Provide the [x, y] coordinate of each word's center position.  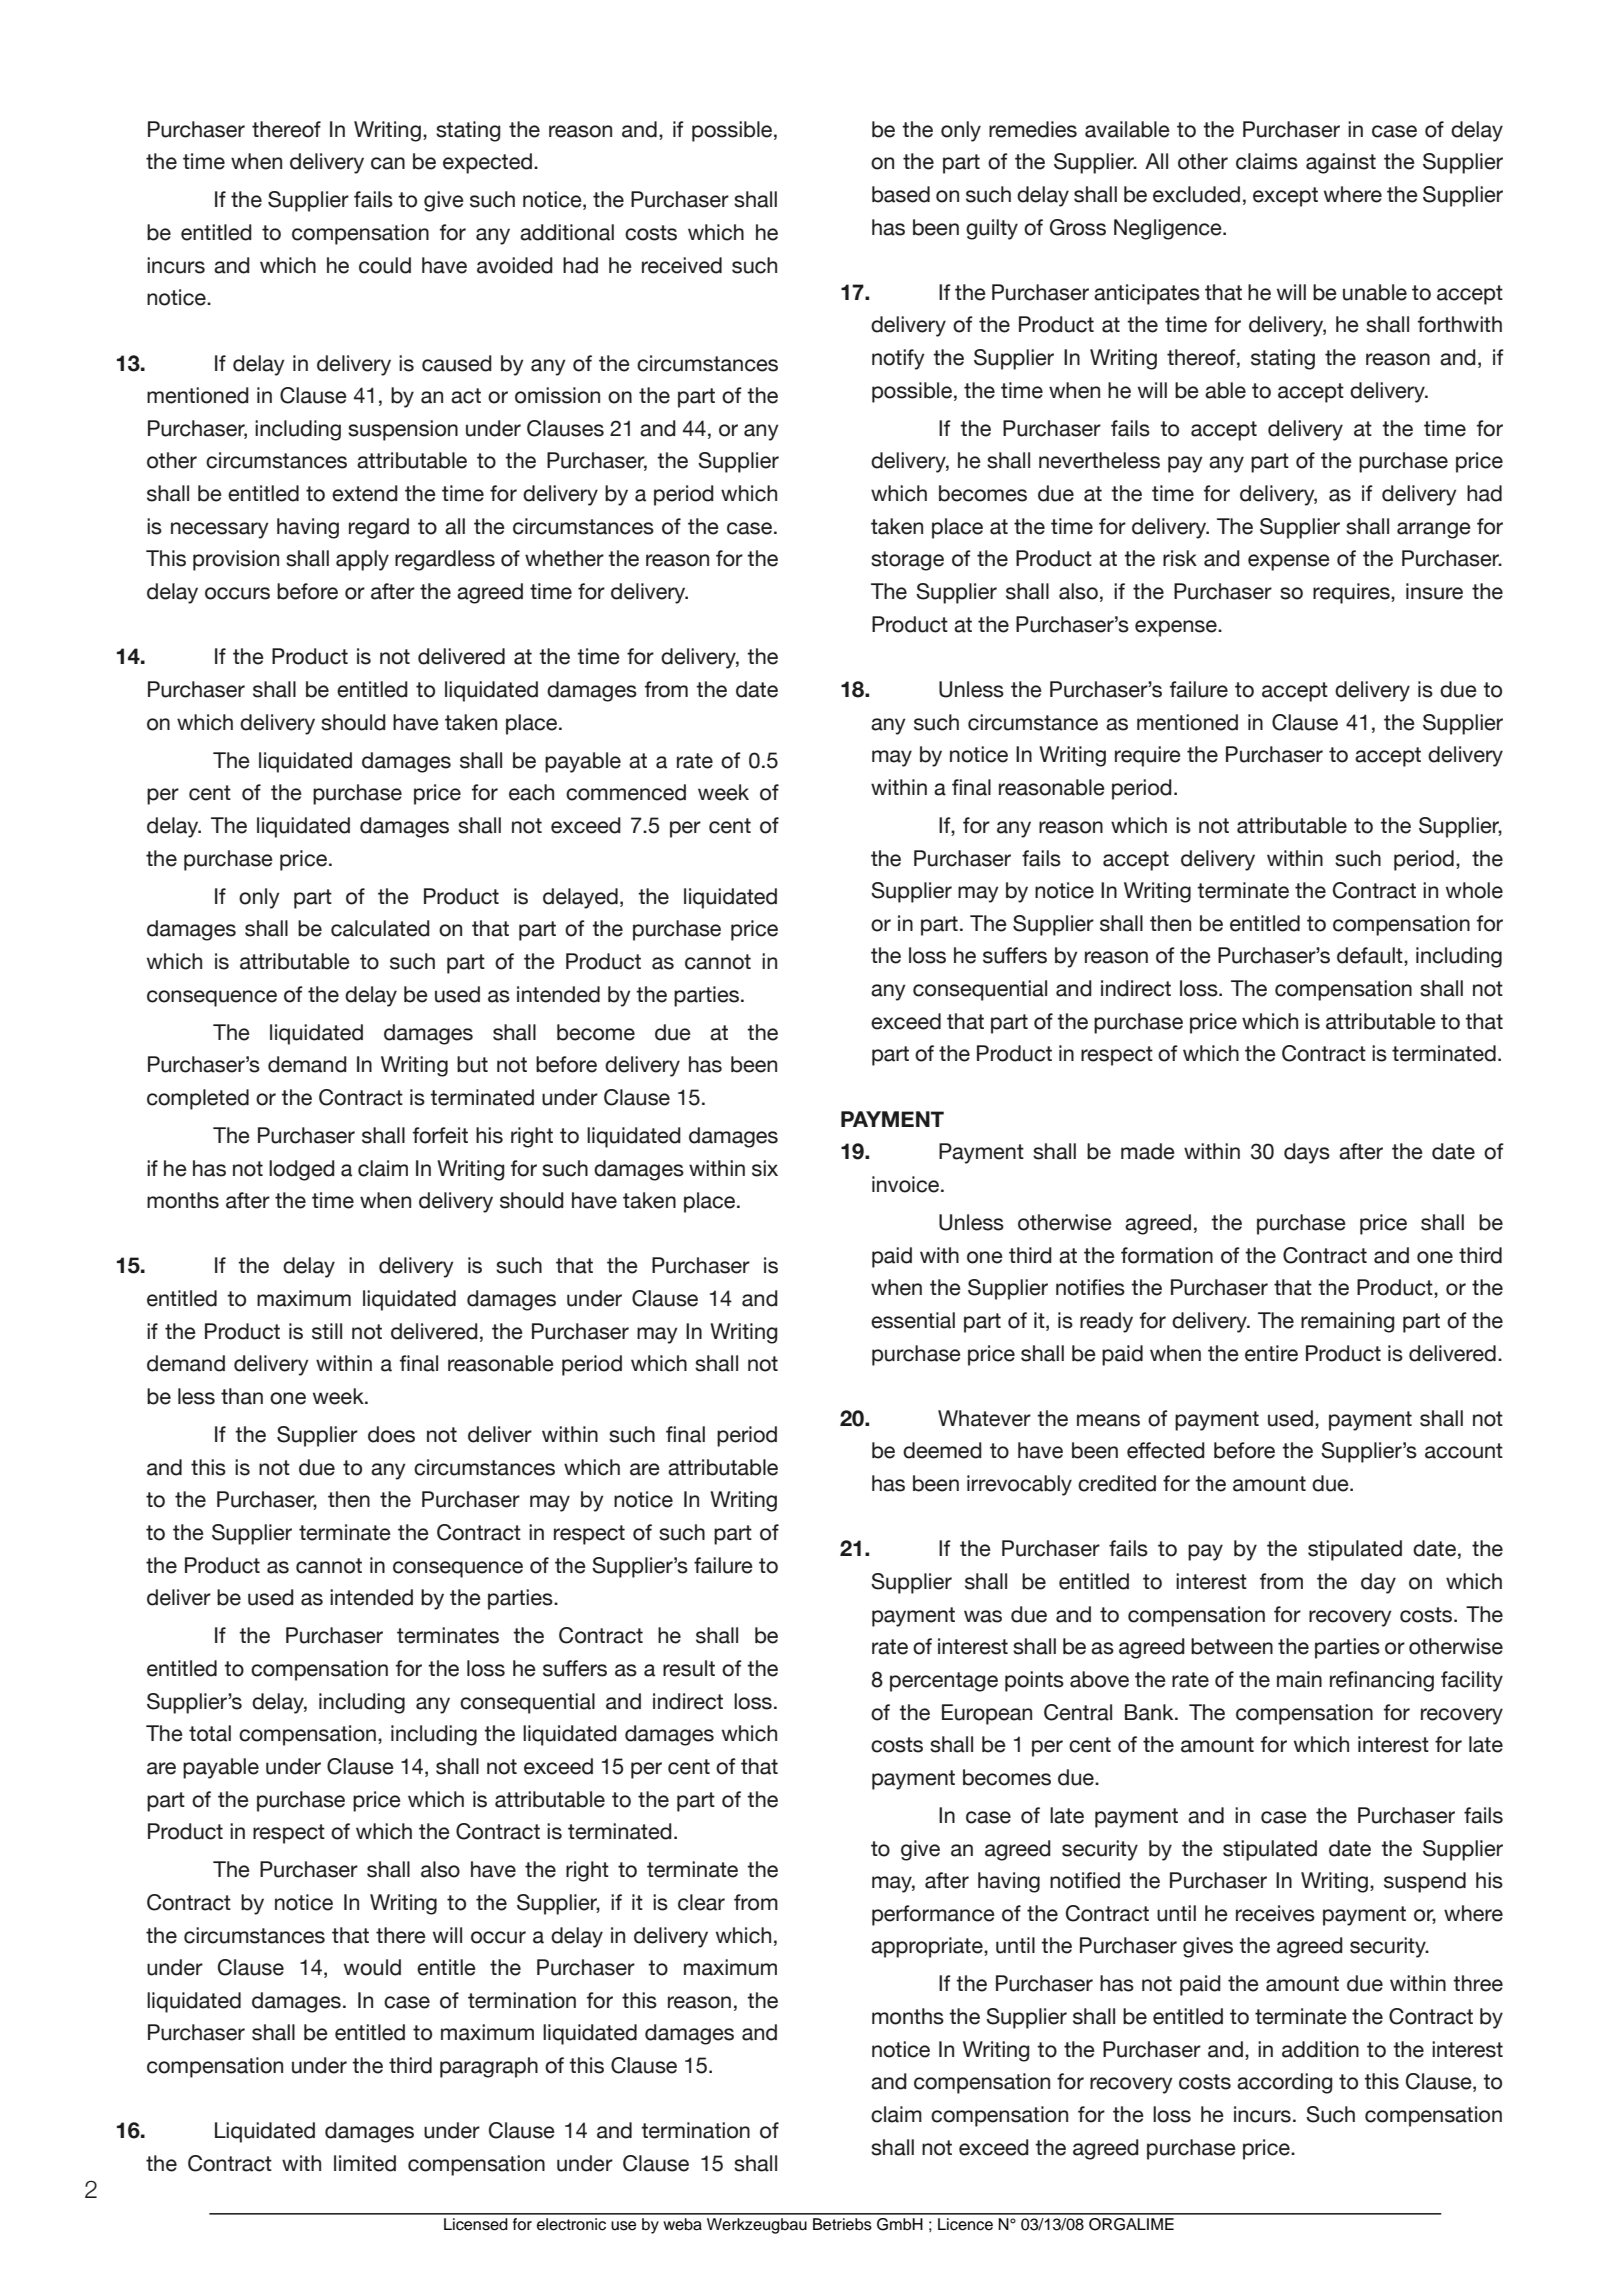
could [385, 265]
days [1307, 1153]
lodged [302, 1170]
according [1285, 2083]
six [765, 1168]
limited [365, 2163]
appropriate [928, 1947]
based [901, 194]
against [1341, 163]
